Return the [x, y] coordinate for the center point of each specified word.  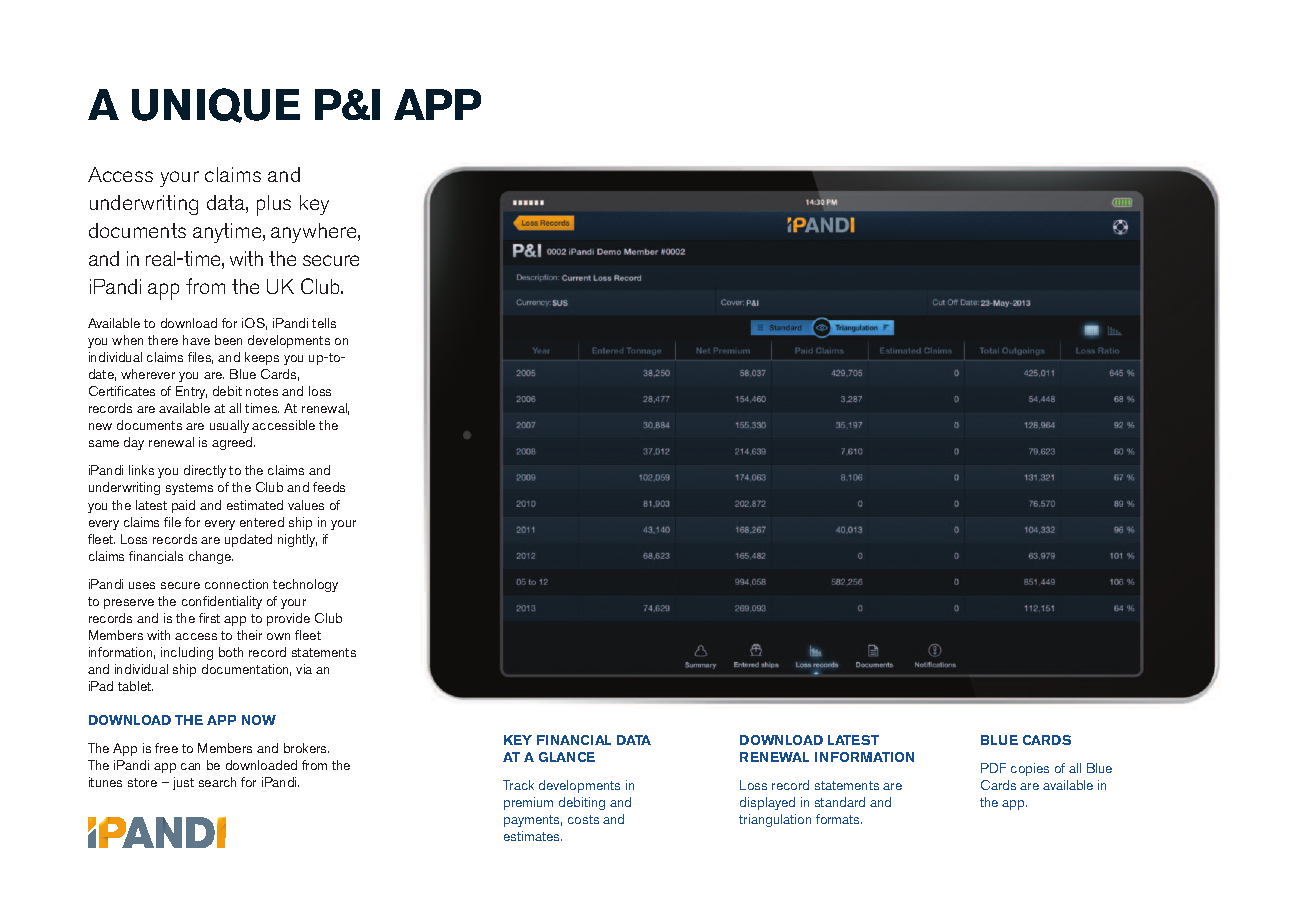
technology [305, 585]
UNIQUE [216, 105]
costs [583, 819]
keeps [262, 358]
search [217, 782]
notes [262, 391]
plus [274, 205]
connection [236, 584]
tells [324, 323]
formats [839, 819]
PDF [993, 768]
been [228, 340]
